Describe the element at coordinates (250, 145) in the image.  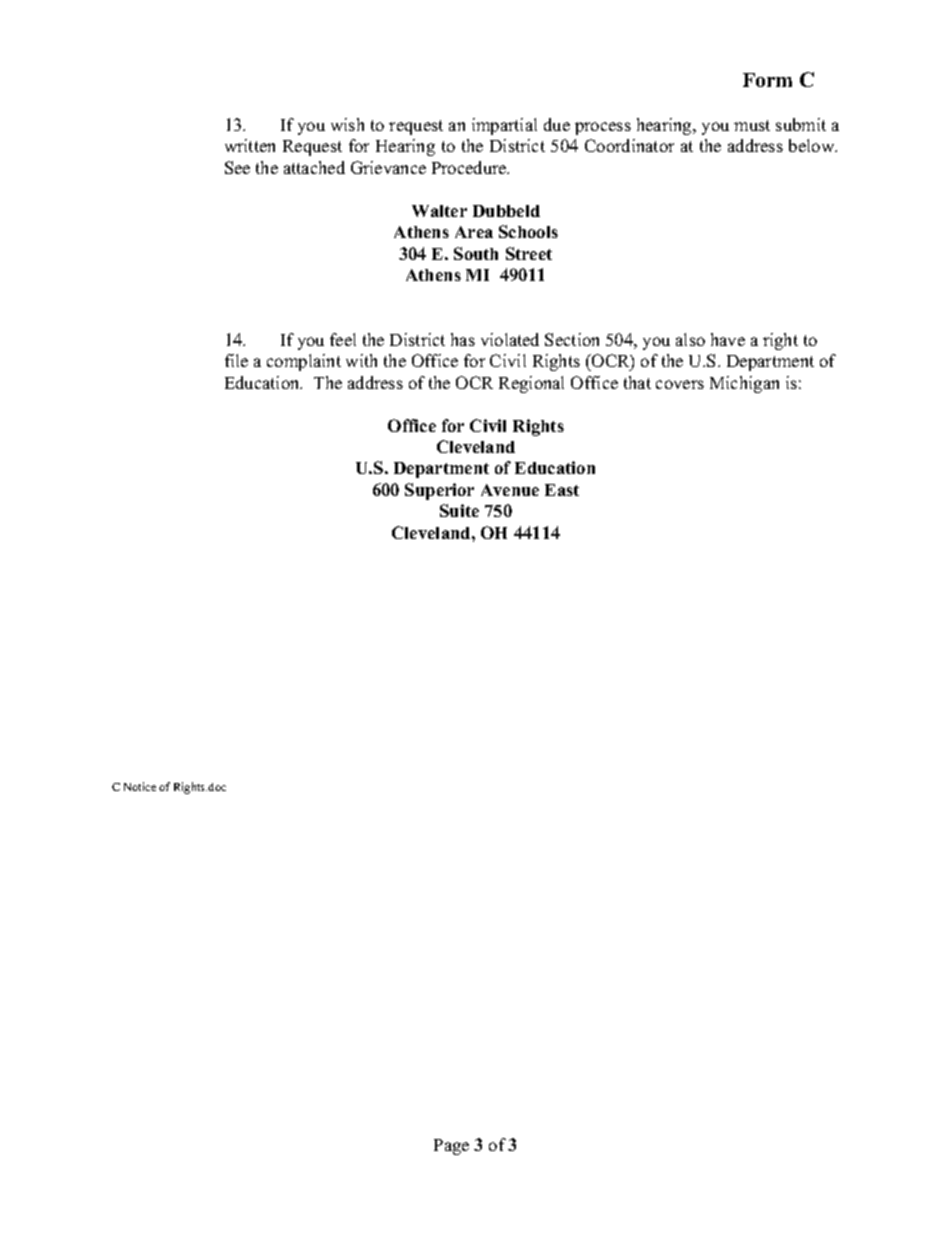
I see `written` at that location.
